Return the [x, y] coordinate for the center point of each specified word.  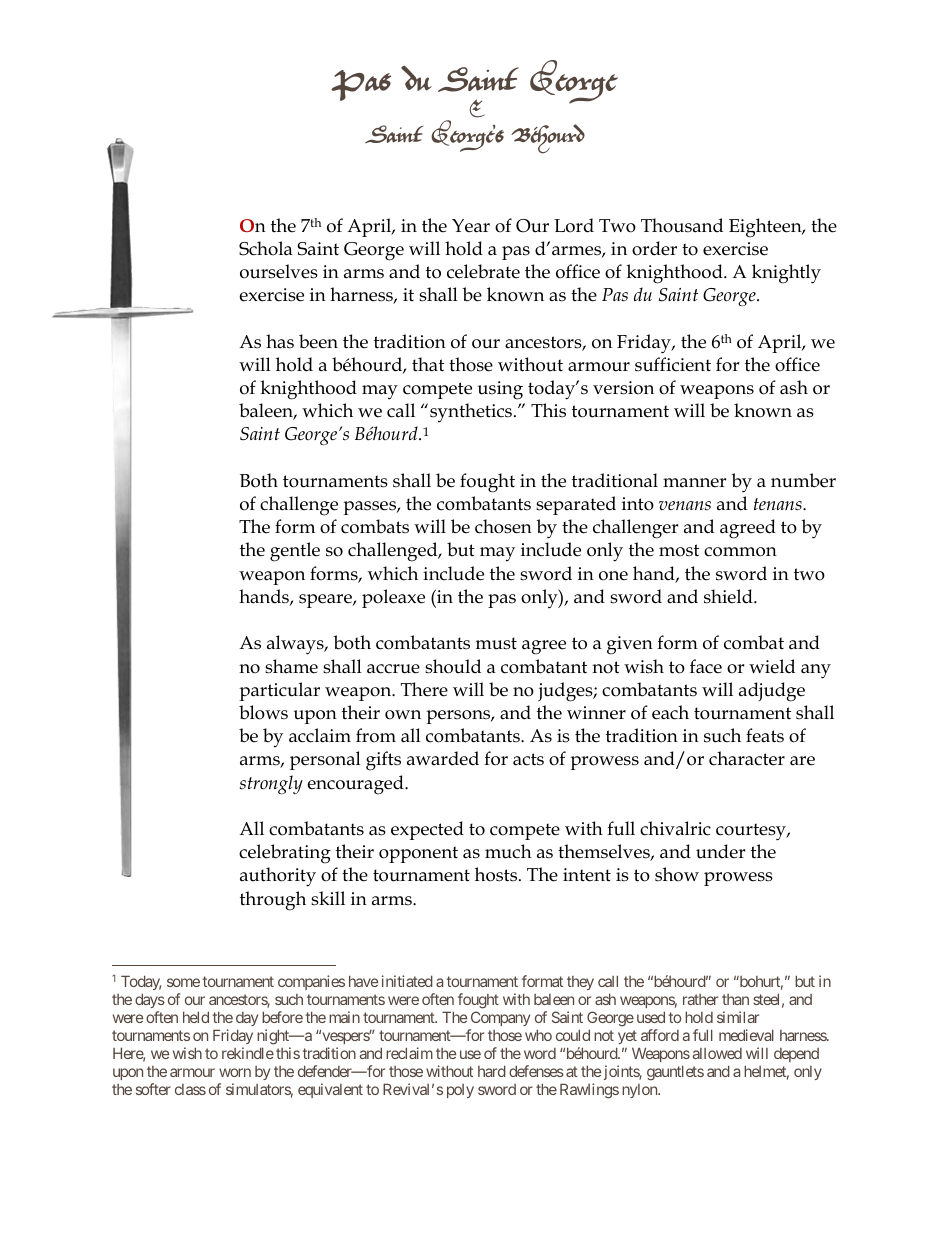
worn [235, 1072]
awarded [443, 758]
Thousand [682, 225]
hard [492, 1071]
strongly [271, 784]
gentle [295, 552]
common [740, 552]
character [747, 758]
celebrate [483, 271]
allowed [717, 1053]
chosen [503, 526]
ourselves [279, 271]
